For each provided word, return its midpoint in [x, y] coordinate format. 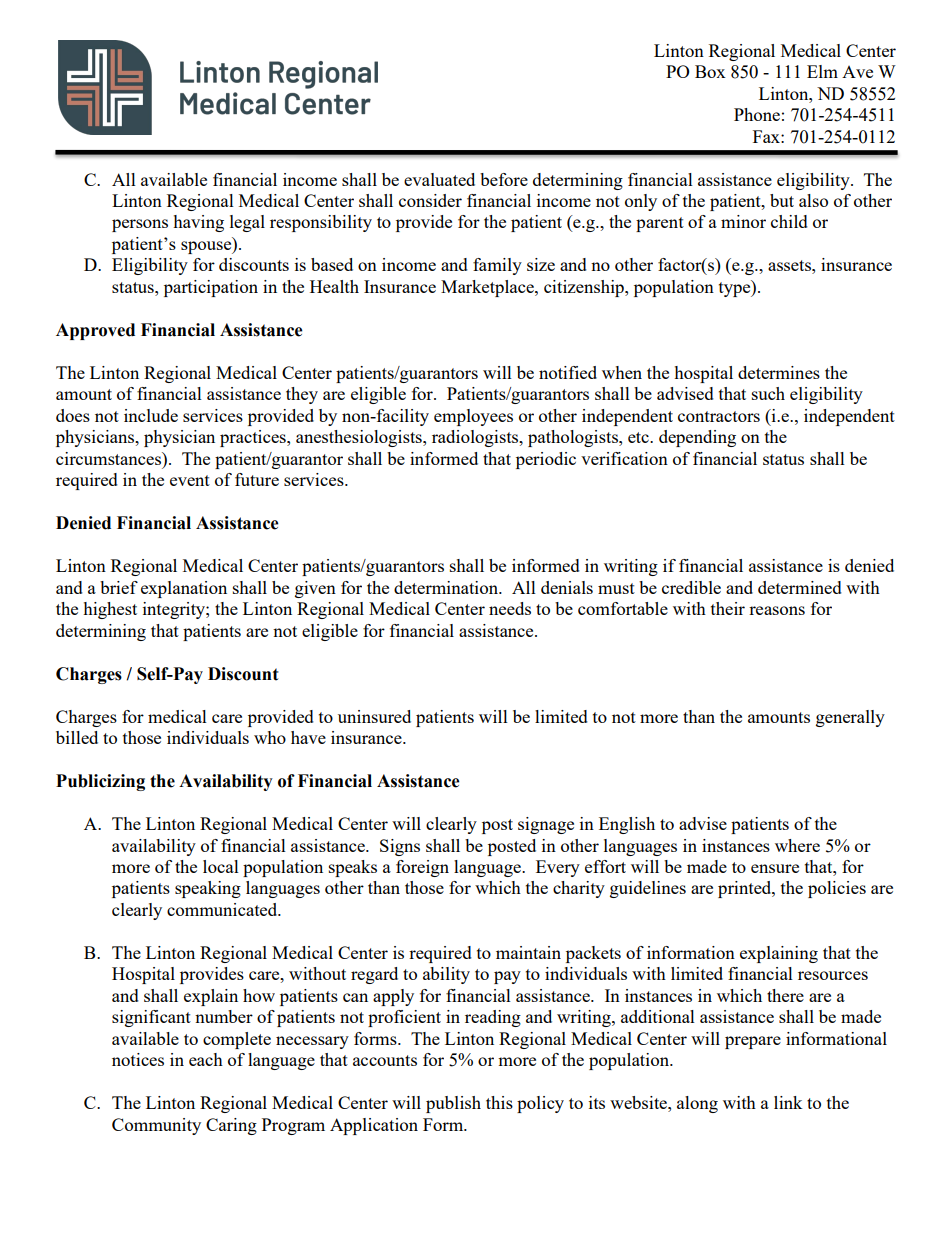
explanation [184, 589]
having [198, 223]
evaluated [439, 179]
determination [447, 587]
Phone [757, 114]
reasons [777, 610]
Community [156, 1126]
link [788, 1102]
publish [453, 1104]
